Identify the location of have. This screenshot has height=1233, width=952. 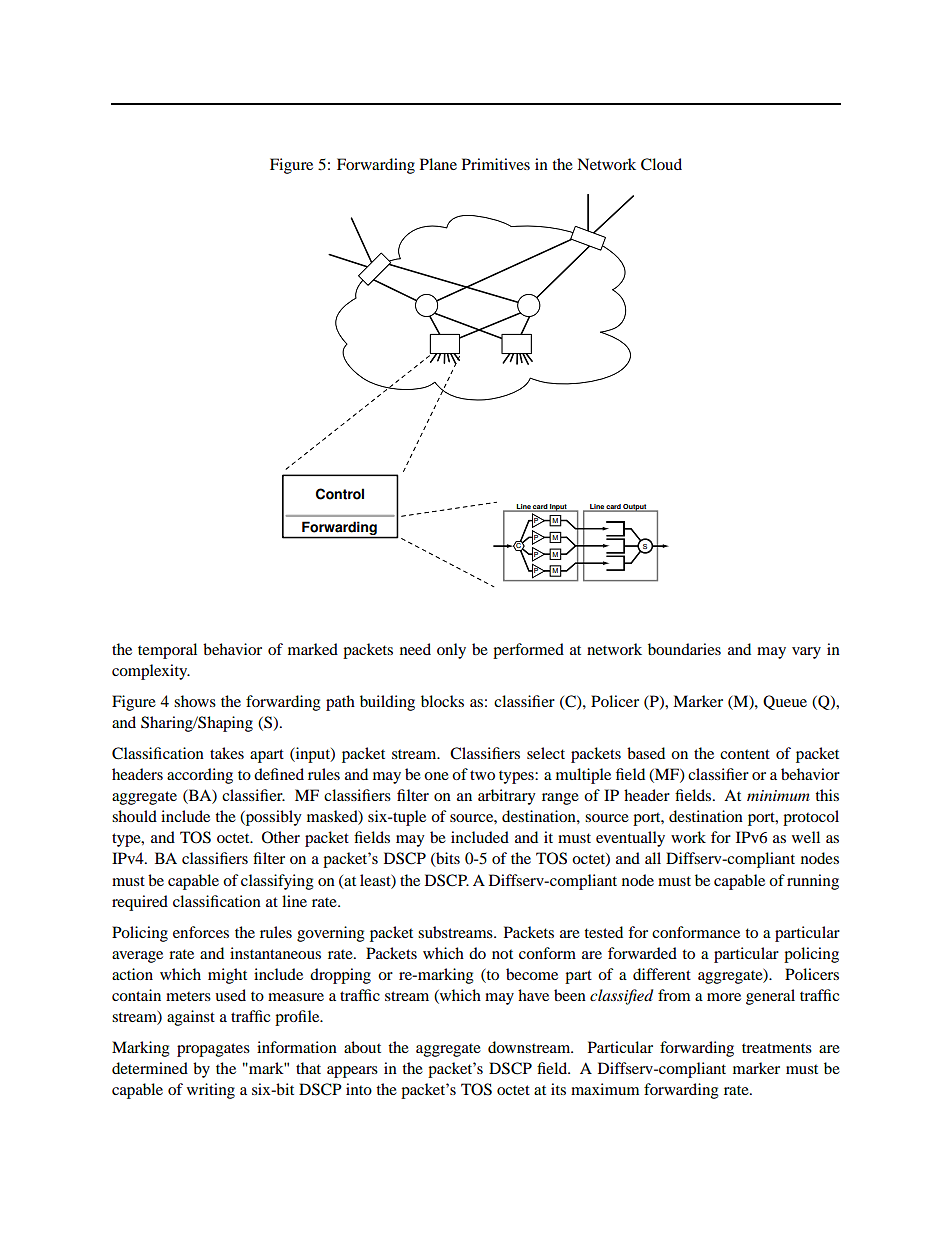
(533, 995).
